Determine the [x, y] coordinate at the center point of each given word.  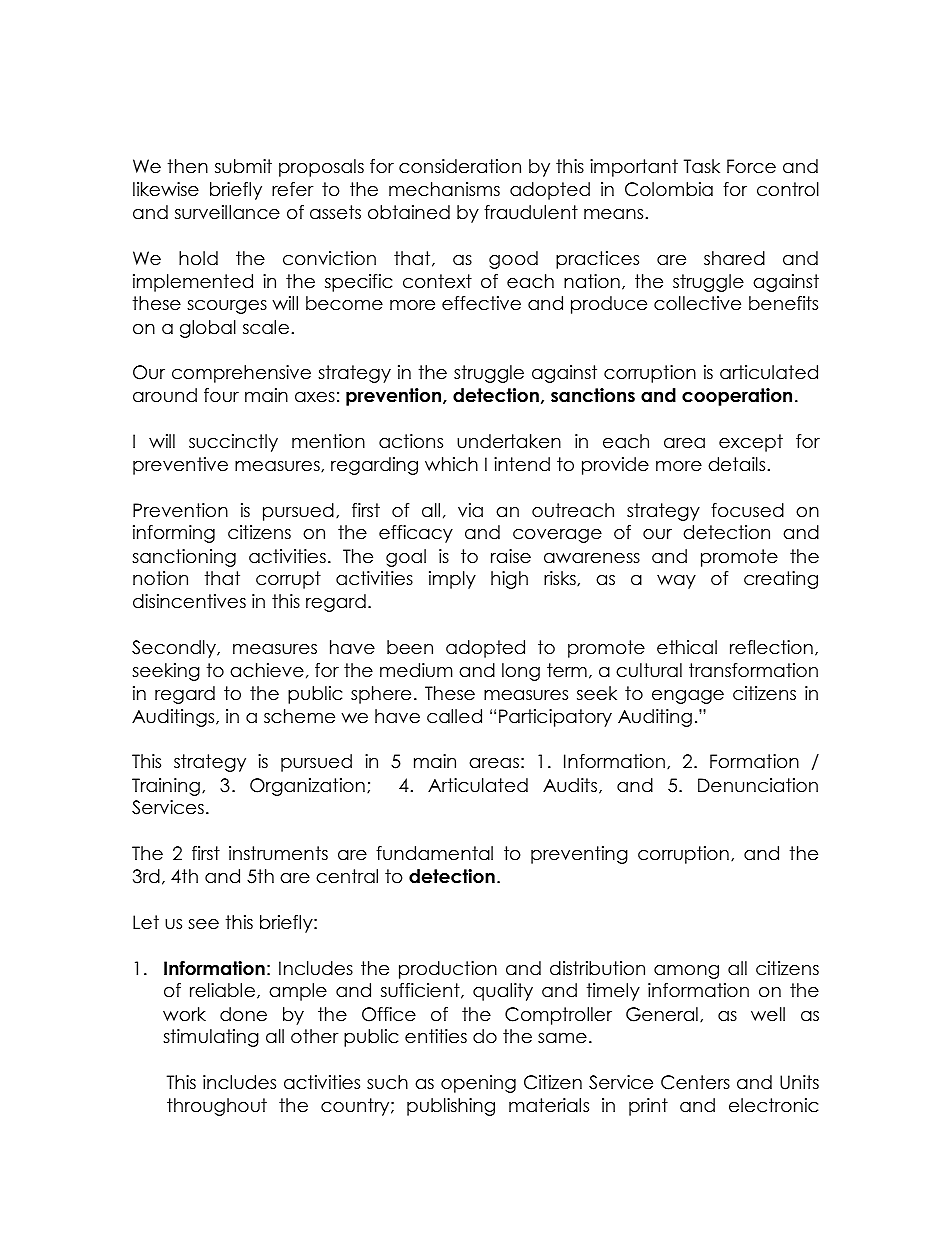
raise [511, 556]
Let [146, 922]
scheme [299, 716]
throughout [217, 1107]
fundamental [434, 853]
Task [702, 166]
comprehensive [241, 374]
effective [481, 303]
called [454, 716]
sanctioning [184, 558]
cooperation [737, 397]
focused [747, 510]
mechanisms [444, 189]
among [686, 972]
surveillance [227, 212]
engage [688, 697]
